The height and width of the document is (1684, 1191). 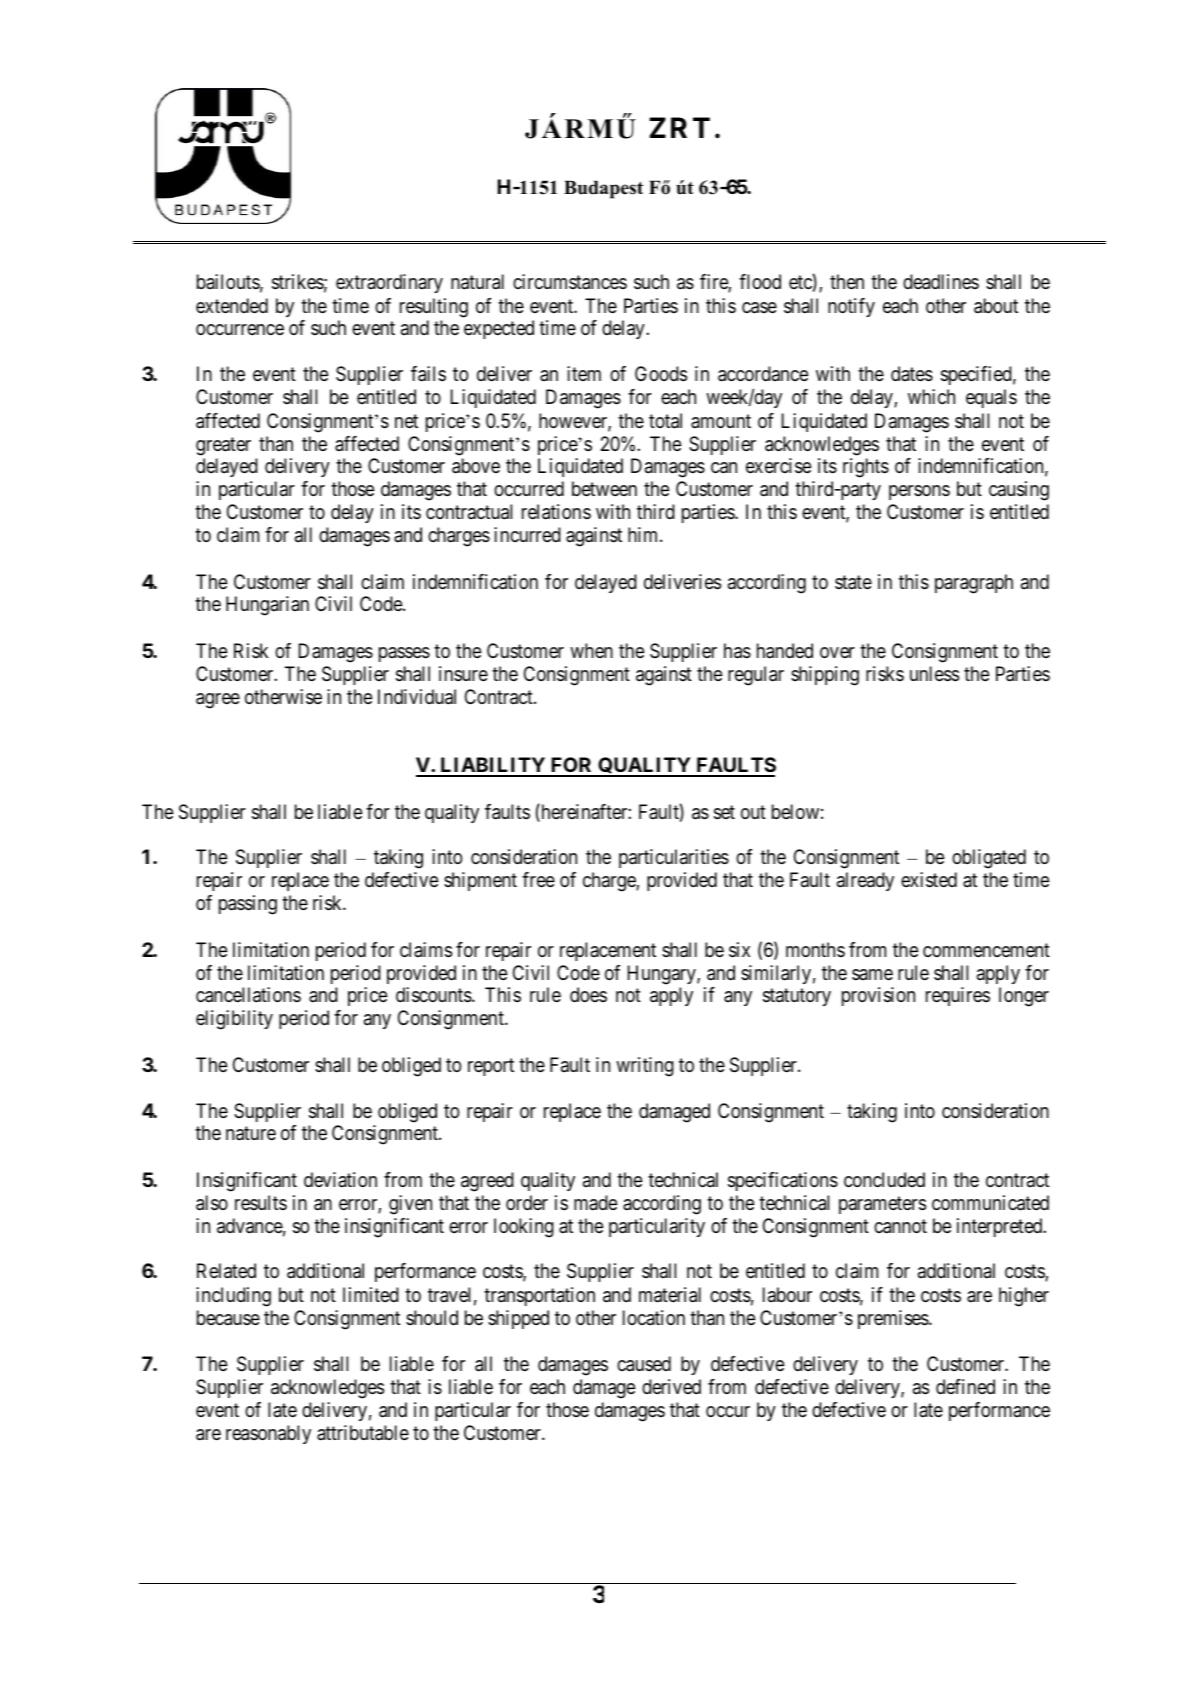 I want to click on extraordinary, so click(x=389, y=283).
